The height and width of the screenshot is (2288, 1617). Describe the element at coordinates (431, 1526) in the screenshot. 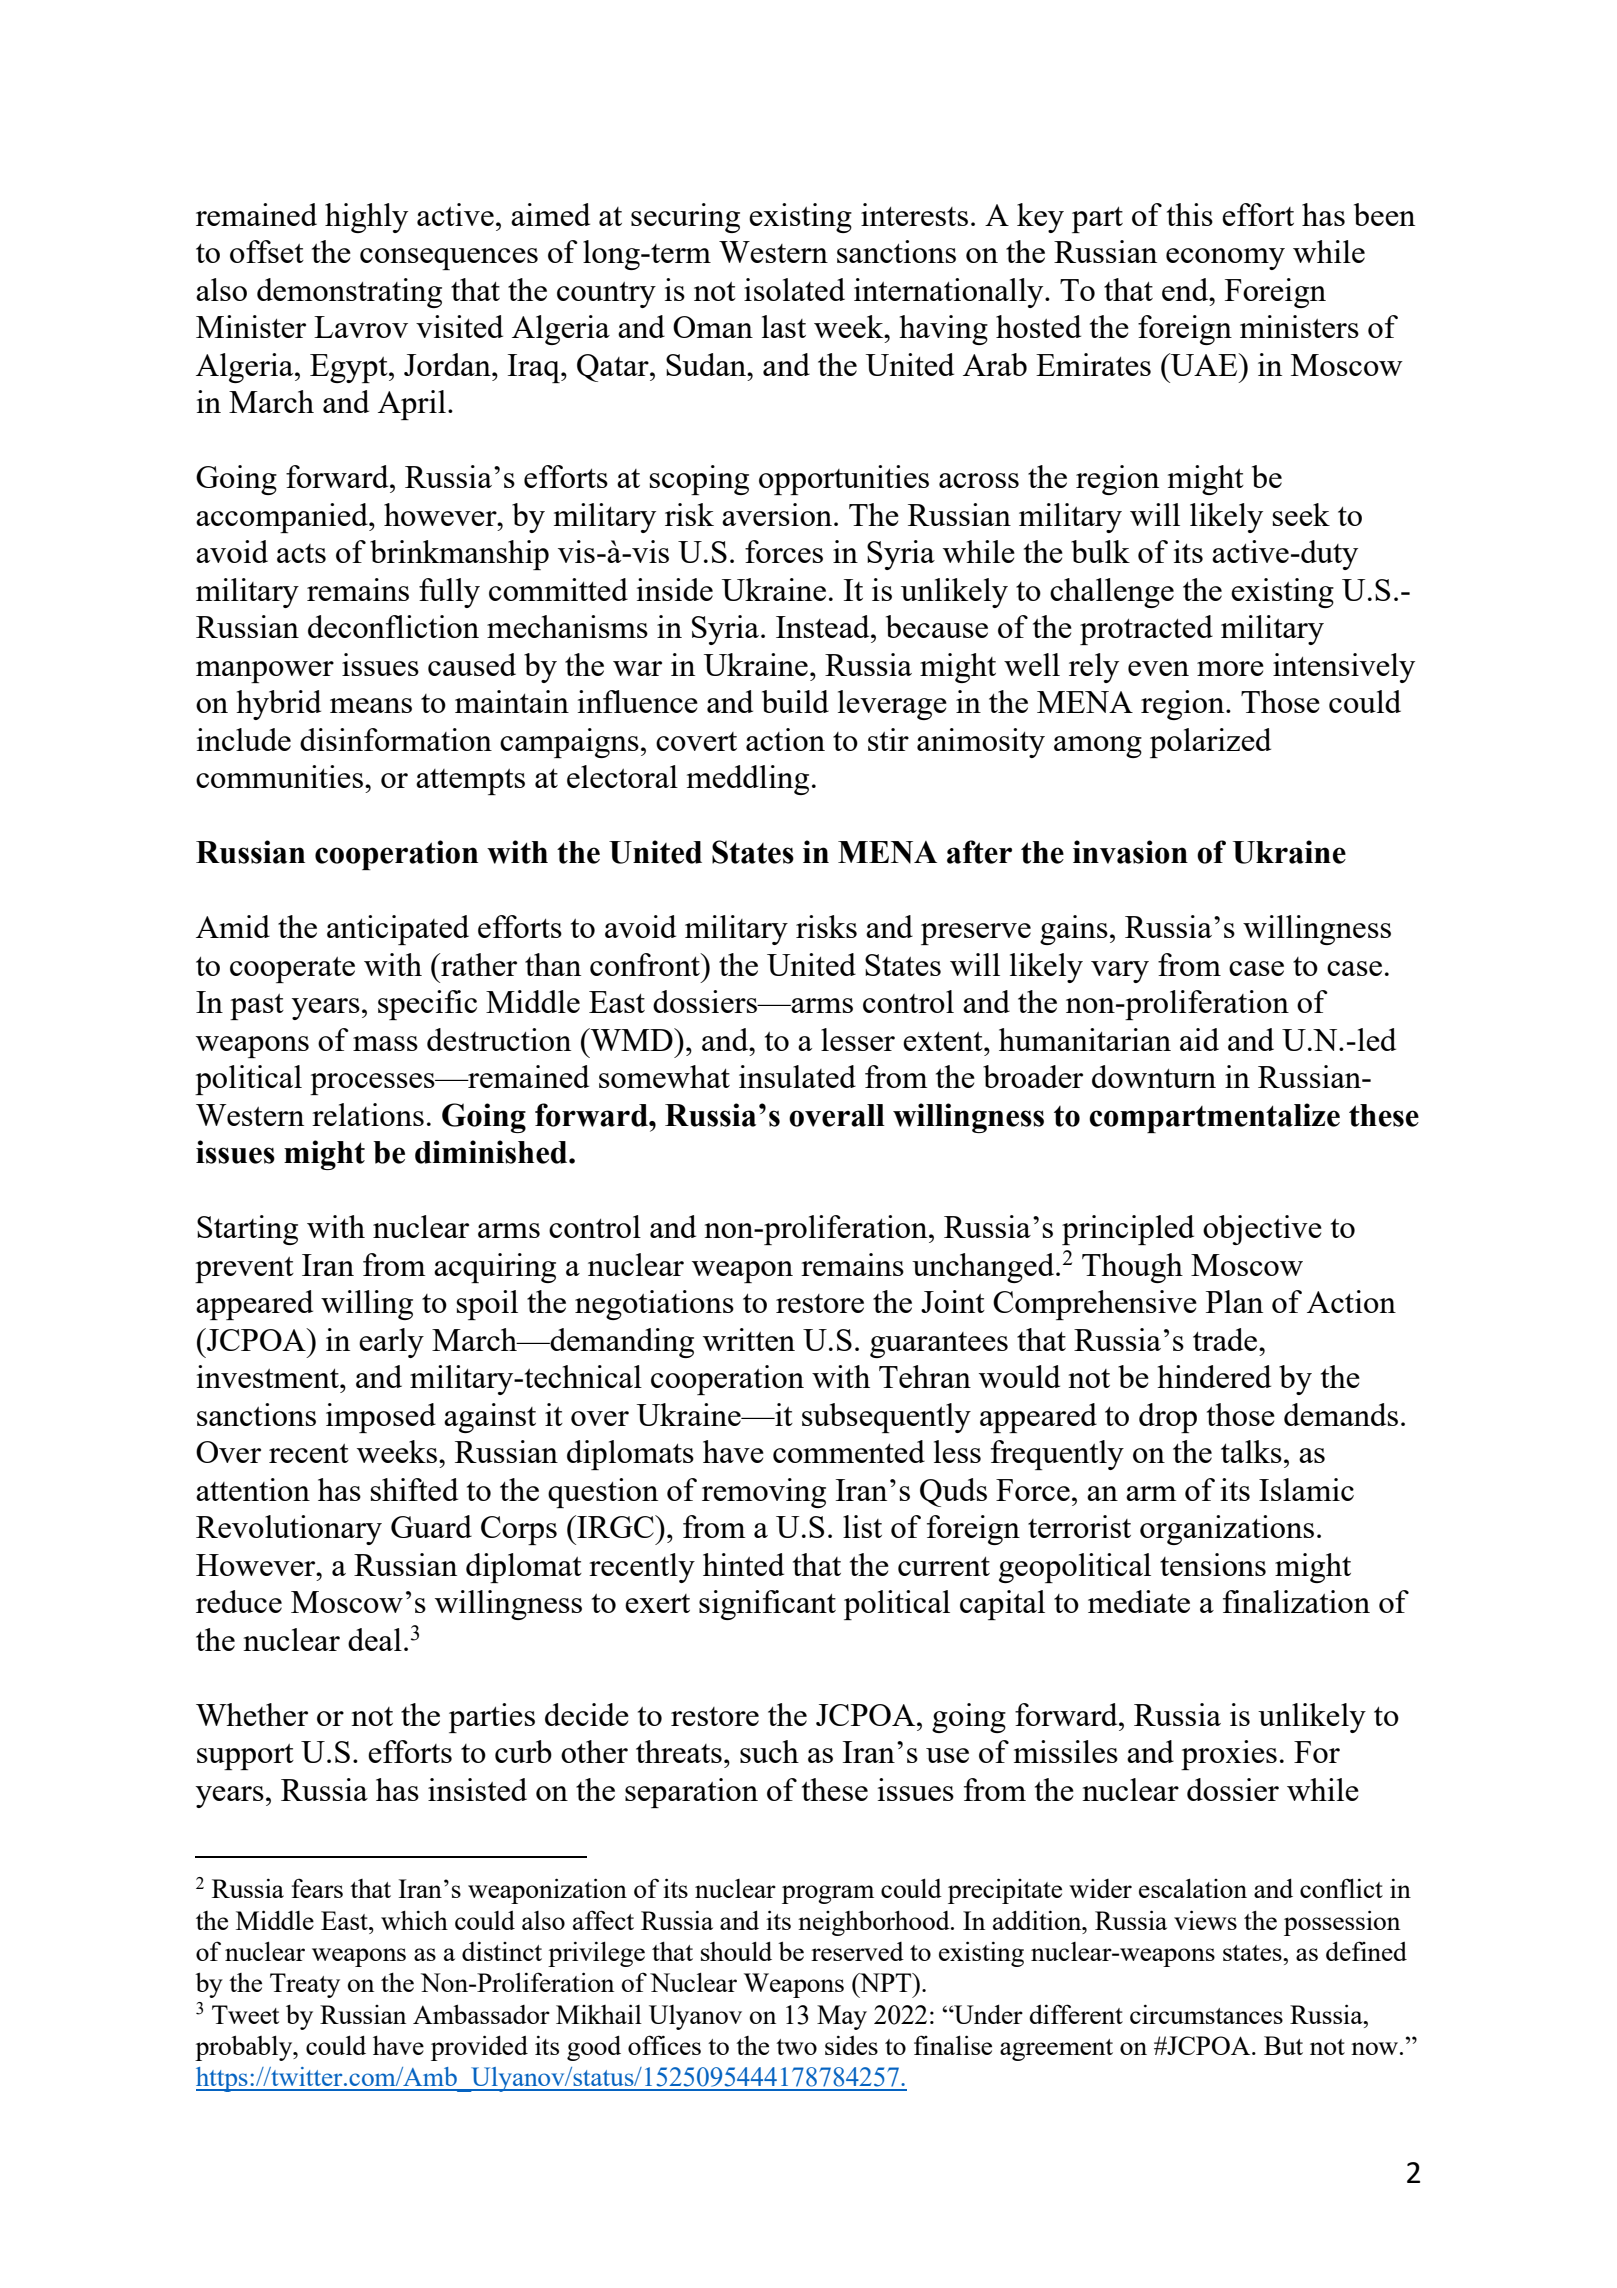

I see `Guard` at that location.
